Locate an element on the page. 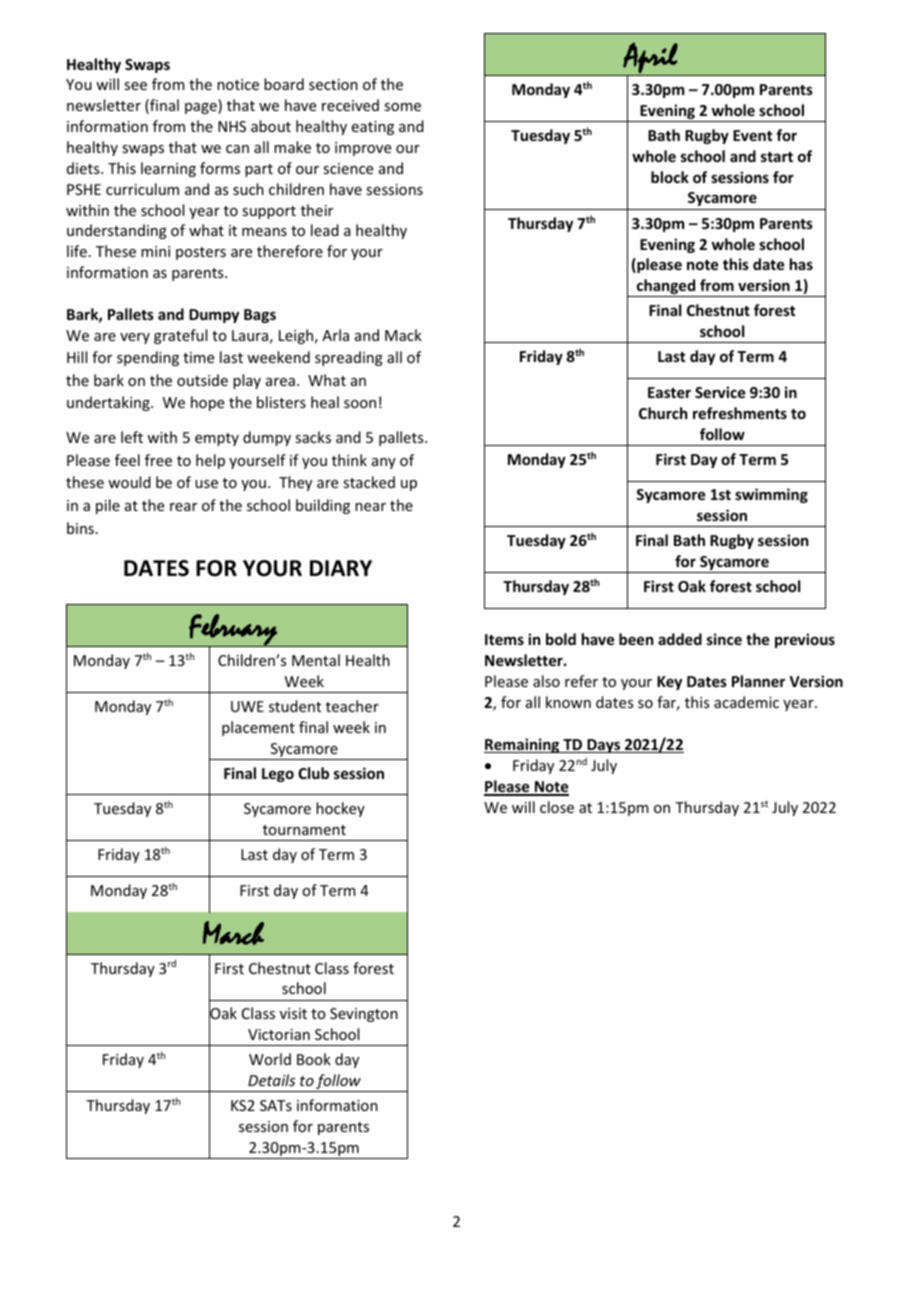  Event is located at coordinates (752, 135).
